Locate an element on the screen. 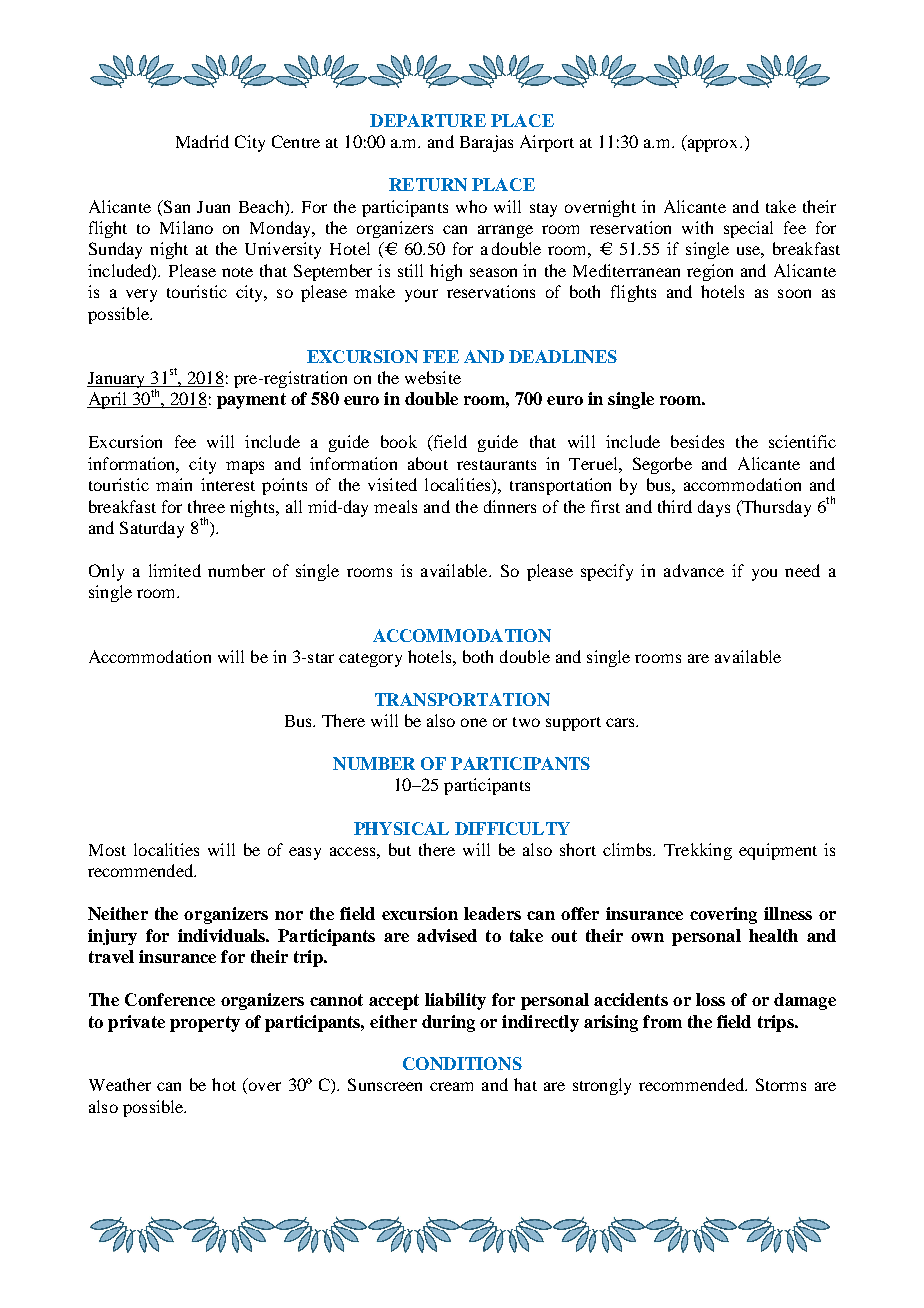  Madrid is located at coordinates (202, 141).
